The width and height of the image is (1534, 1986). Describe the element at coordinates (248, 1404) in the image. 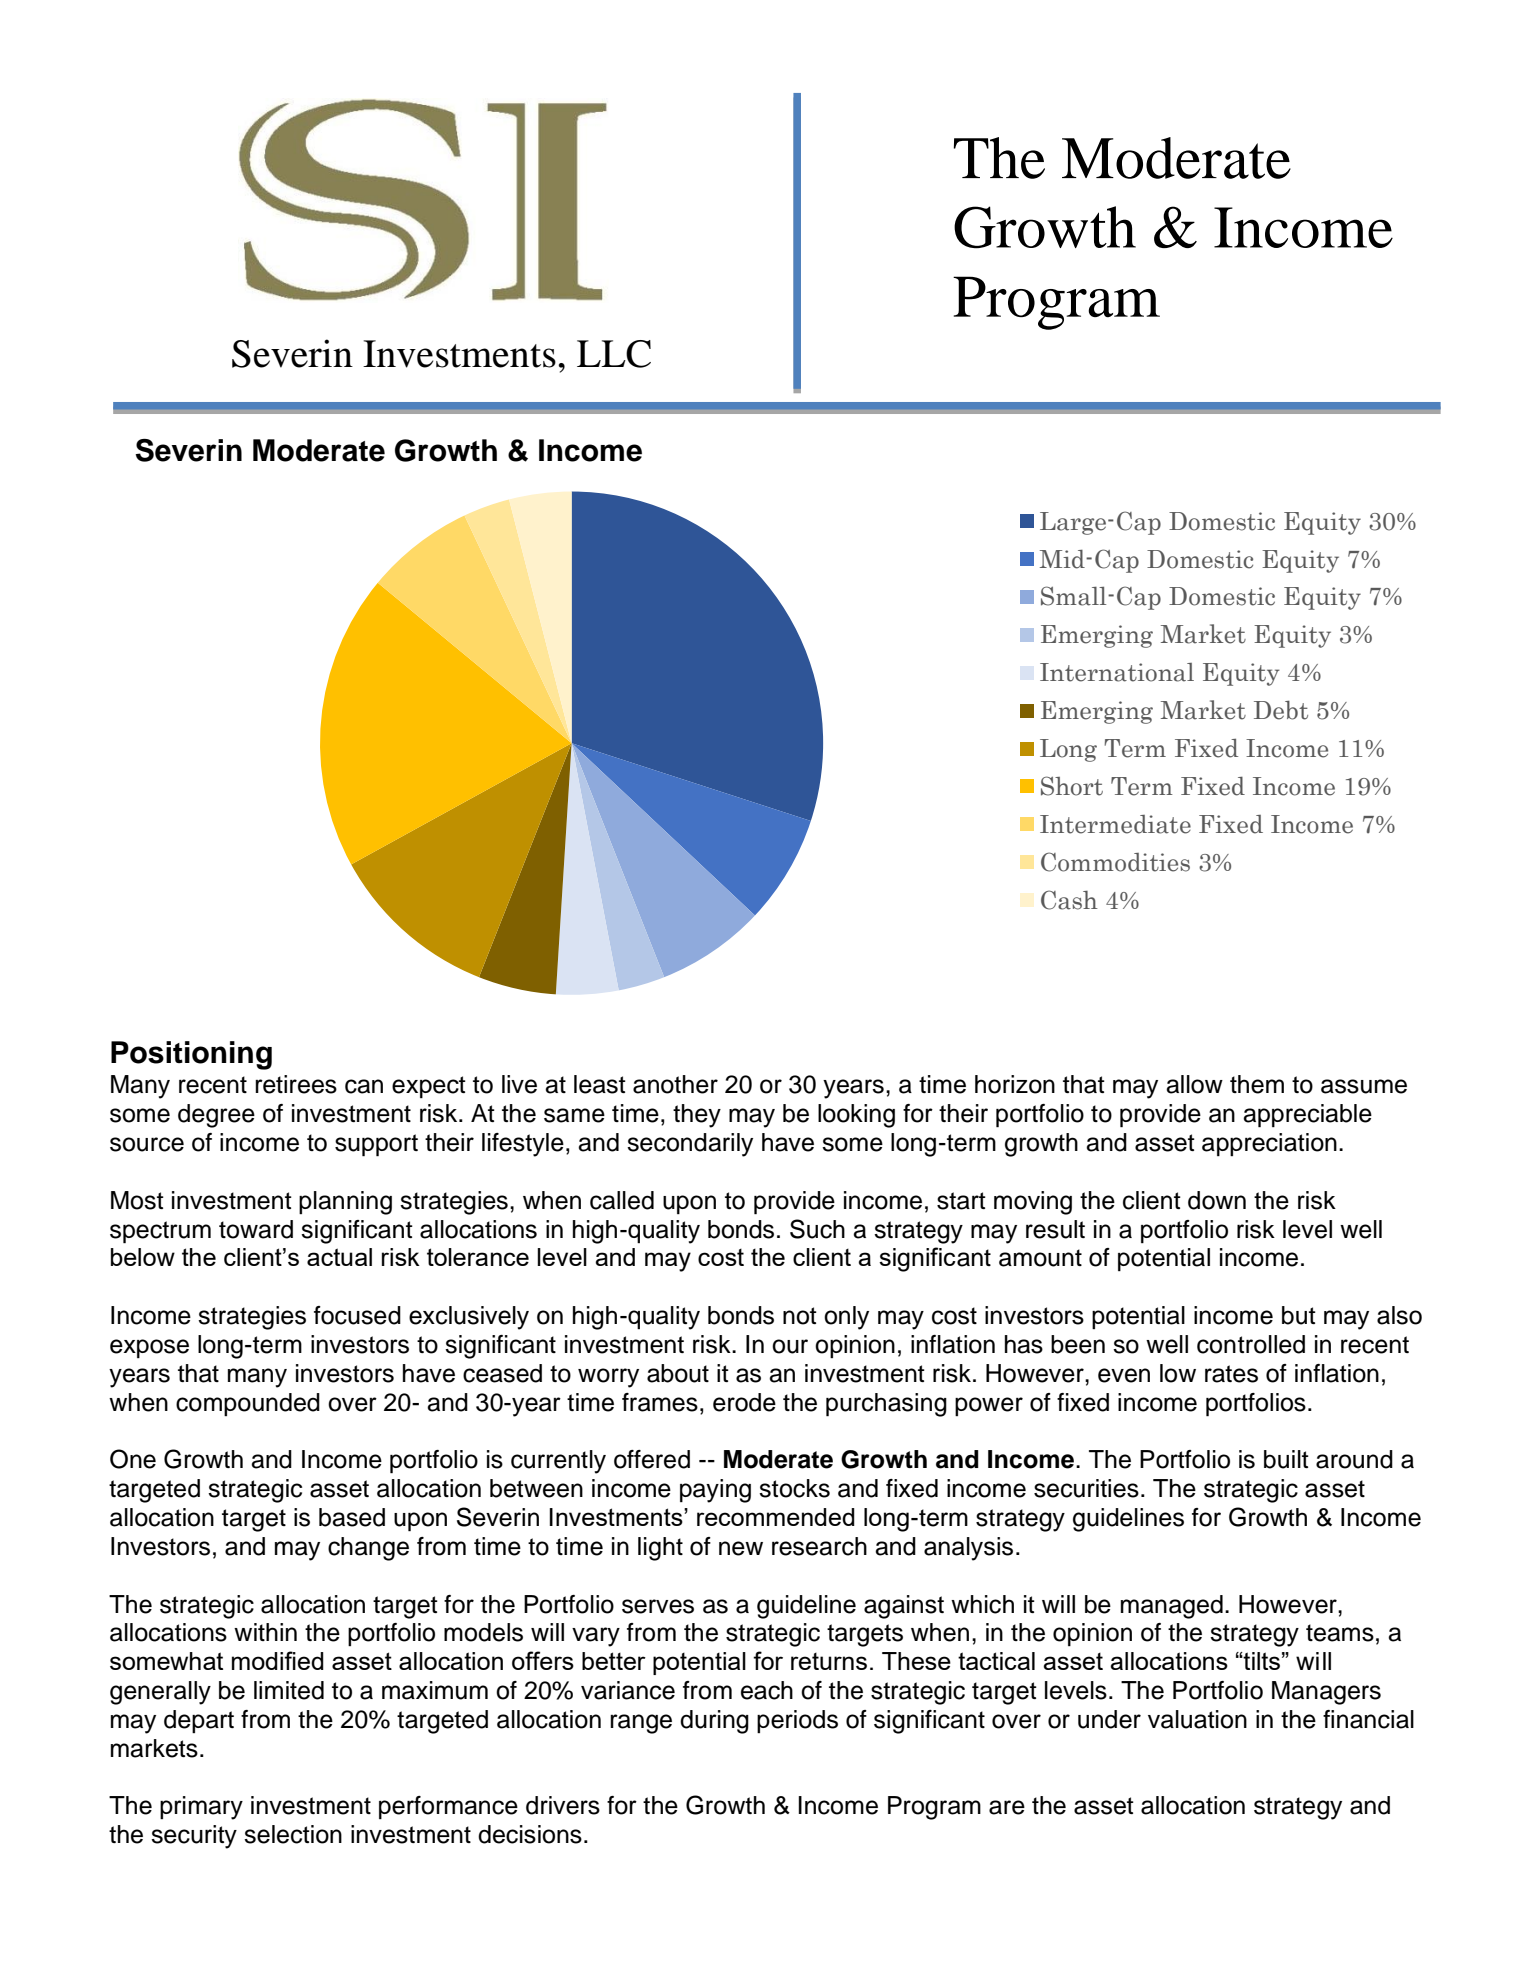

I see `compounded` at that location.
